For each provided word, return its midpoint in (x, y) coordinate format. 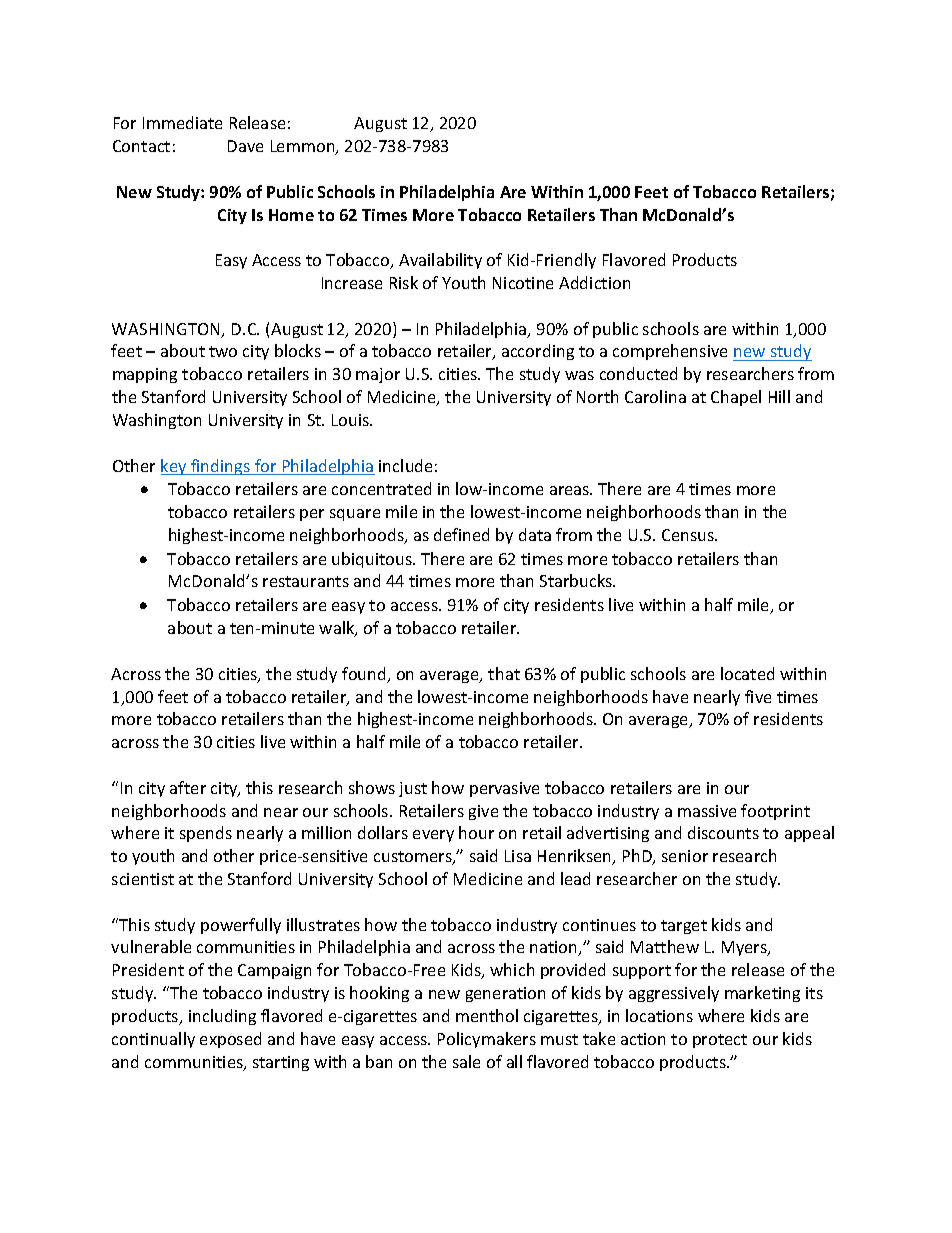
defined (461, 534)
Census (689, 535)
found (365, 675)
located (747, 673)
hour (476, 832)
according (538, 352)
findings (221, 467)
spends (206, 834)
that (504, 673)
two (223, 351)
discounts (723, 832)
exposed (230, 1040)
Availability (440, 261)
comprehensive (670, 352)
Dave (245, 146)
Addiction (594, 282)
